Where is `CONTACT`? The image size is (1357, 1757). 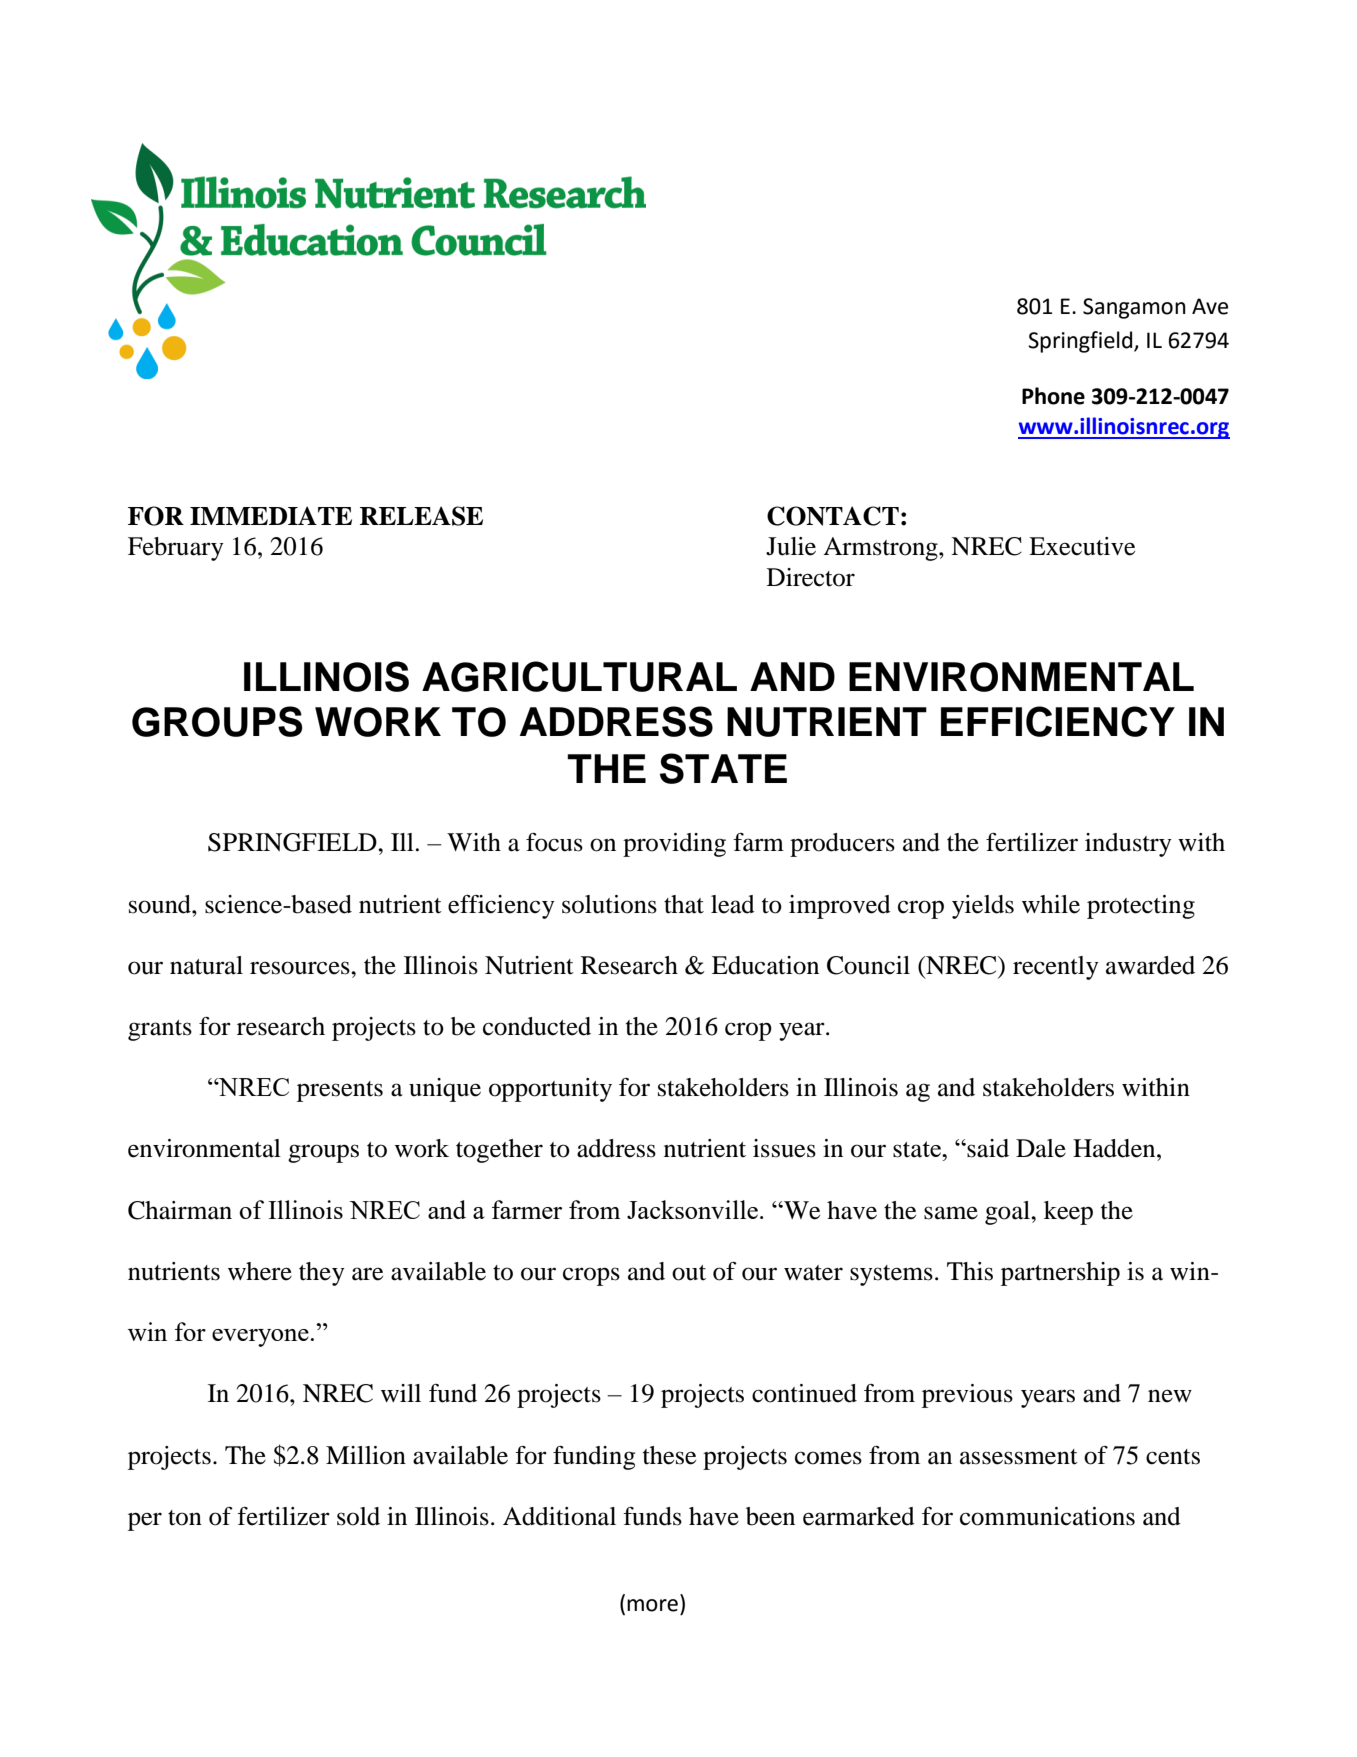 CONTACT is located at coordinates (833, 516).
